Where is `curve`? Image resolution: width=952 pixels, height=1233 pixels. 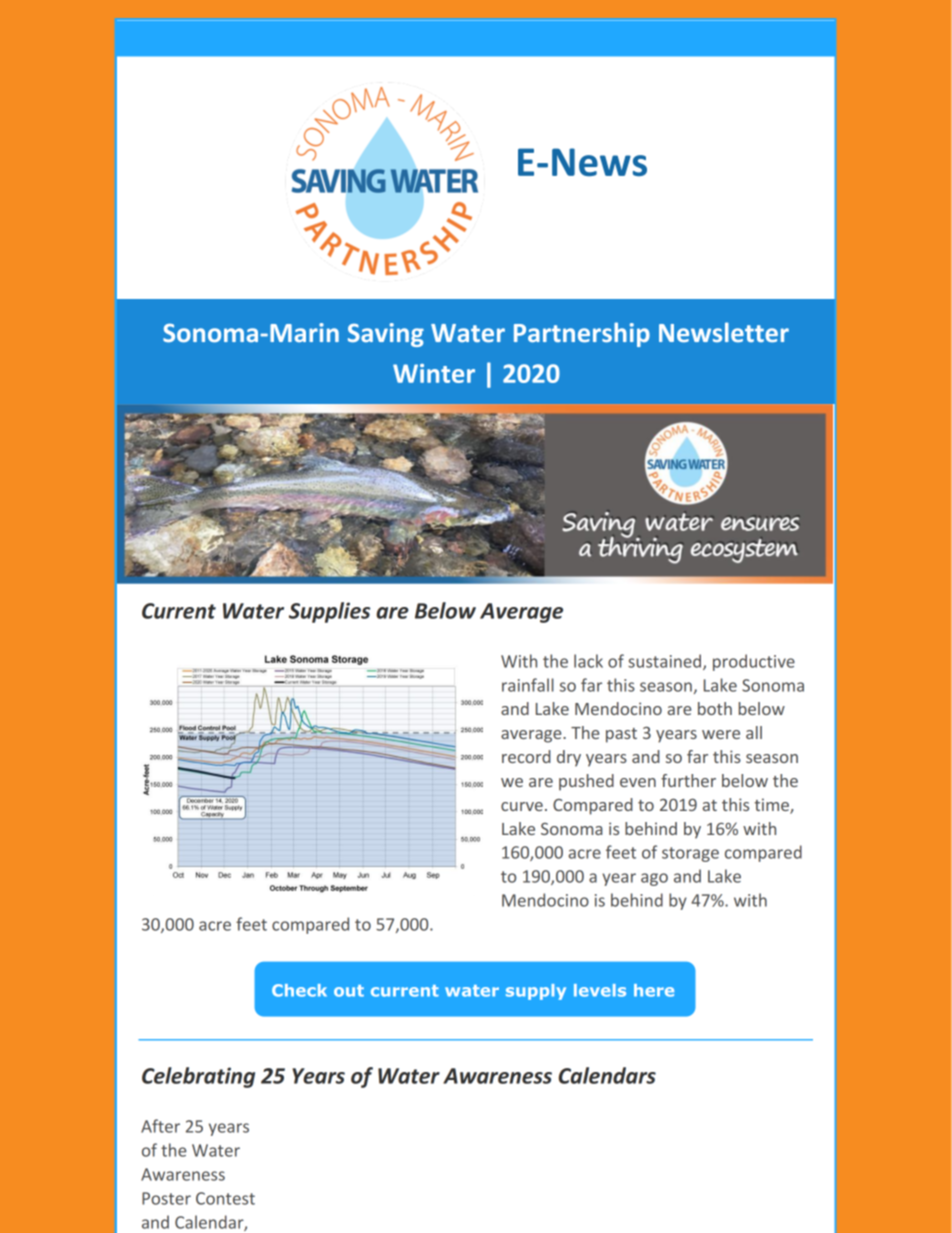
curve is located at coordinates (522, 806).
